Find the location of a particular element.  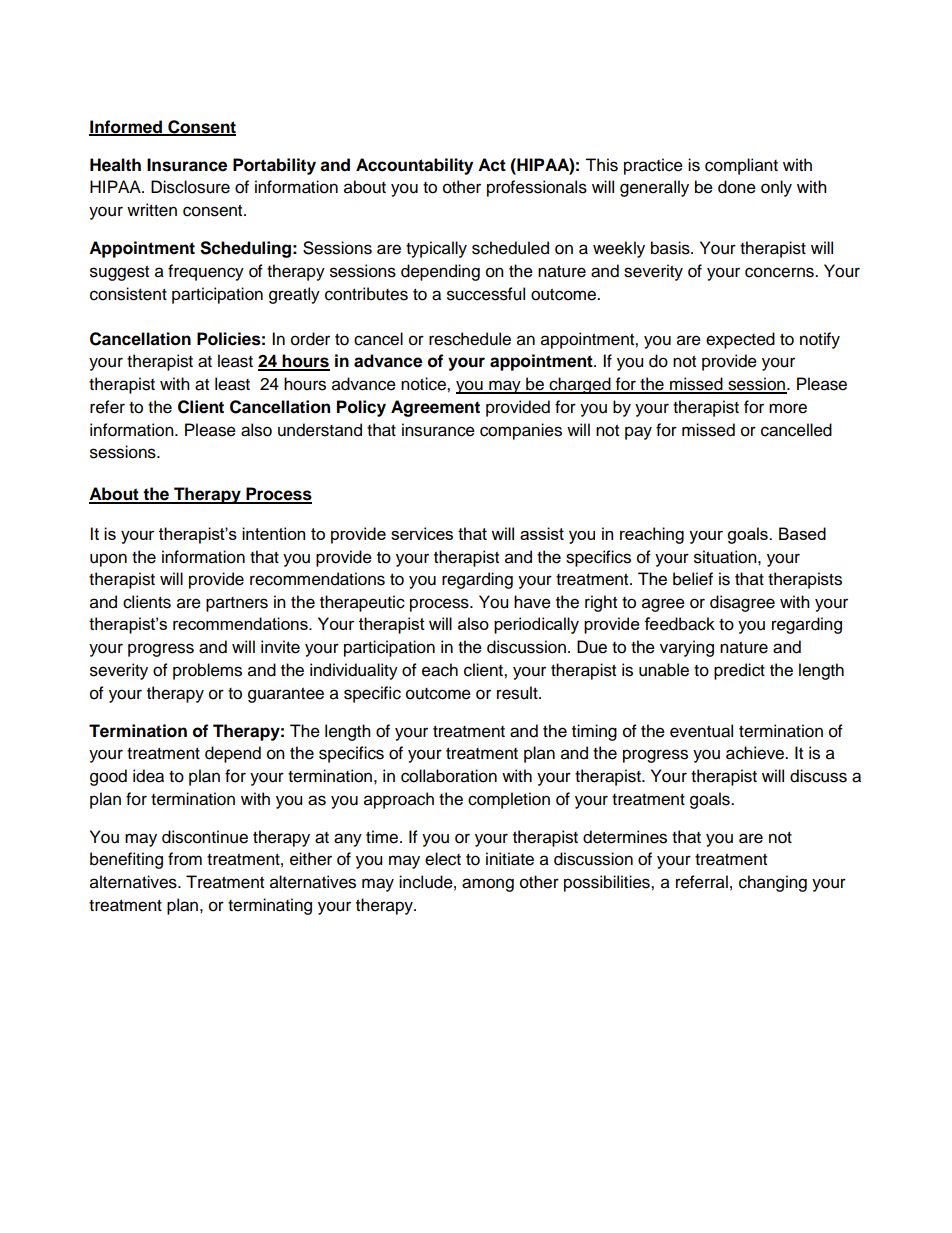

Based is located at coordinates (802, 533).
